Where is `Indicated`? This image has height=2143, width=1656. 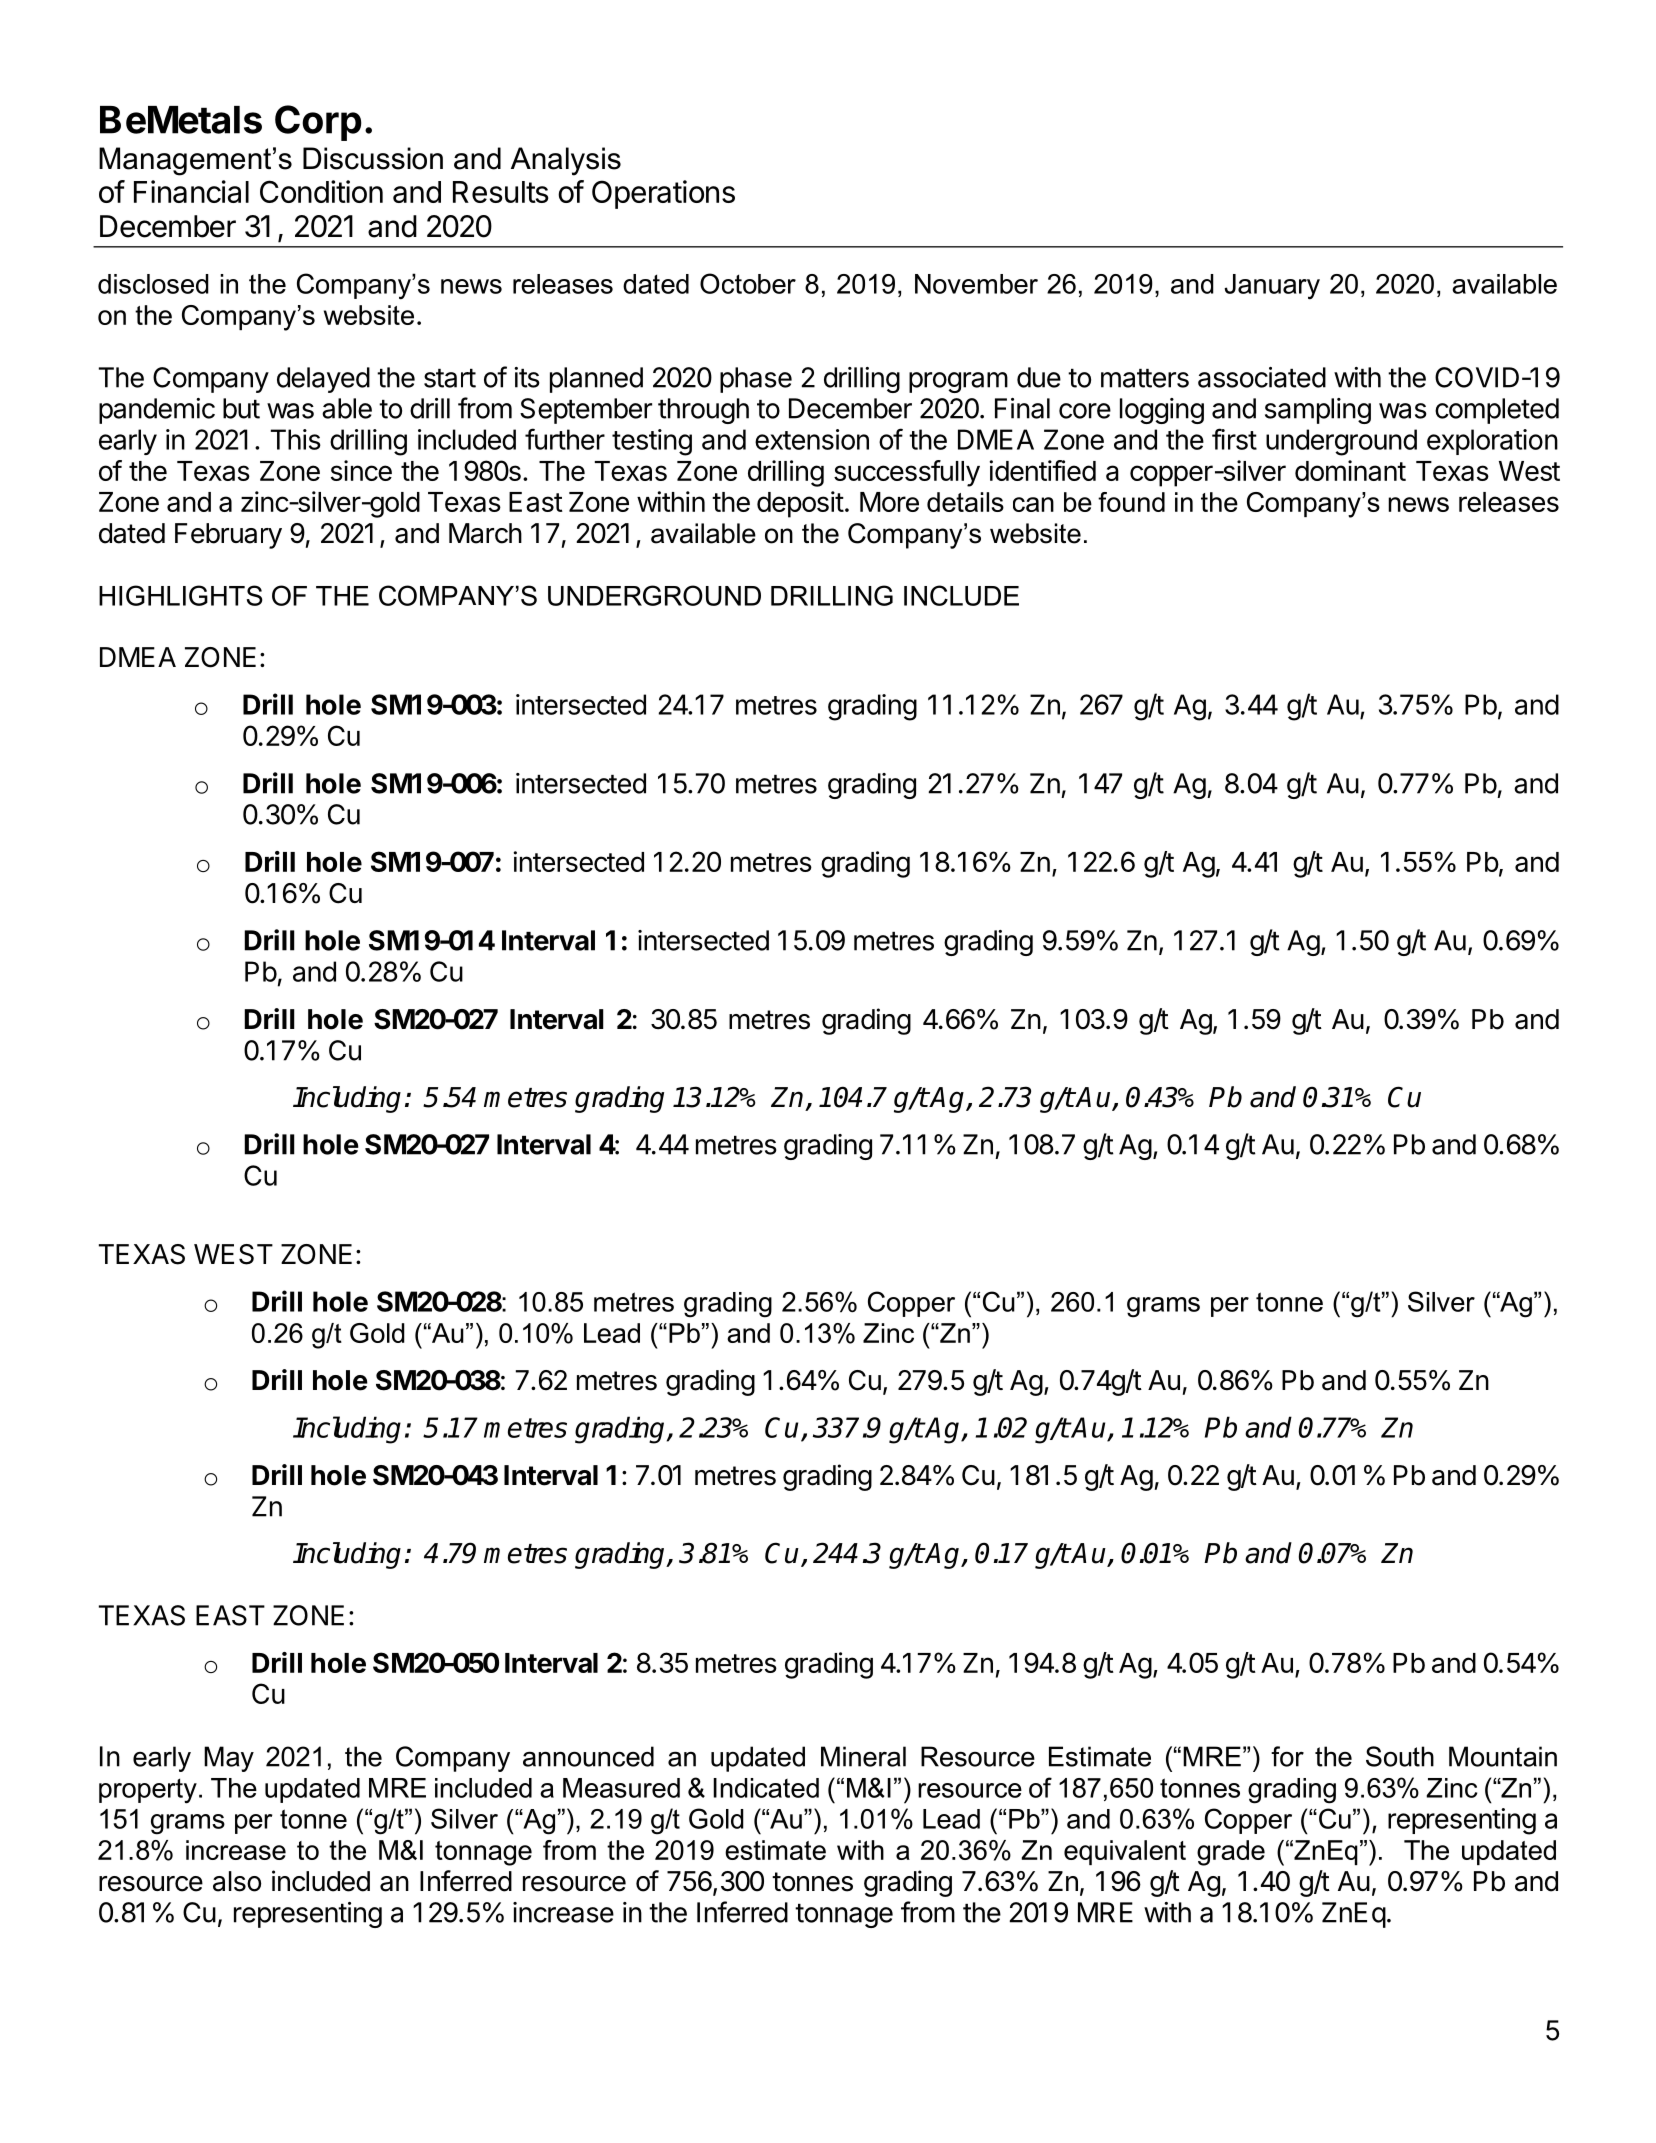 Indicated is located at coordinates (766, 1788).
